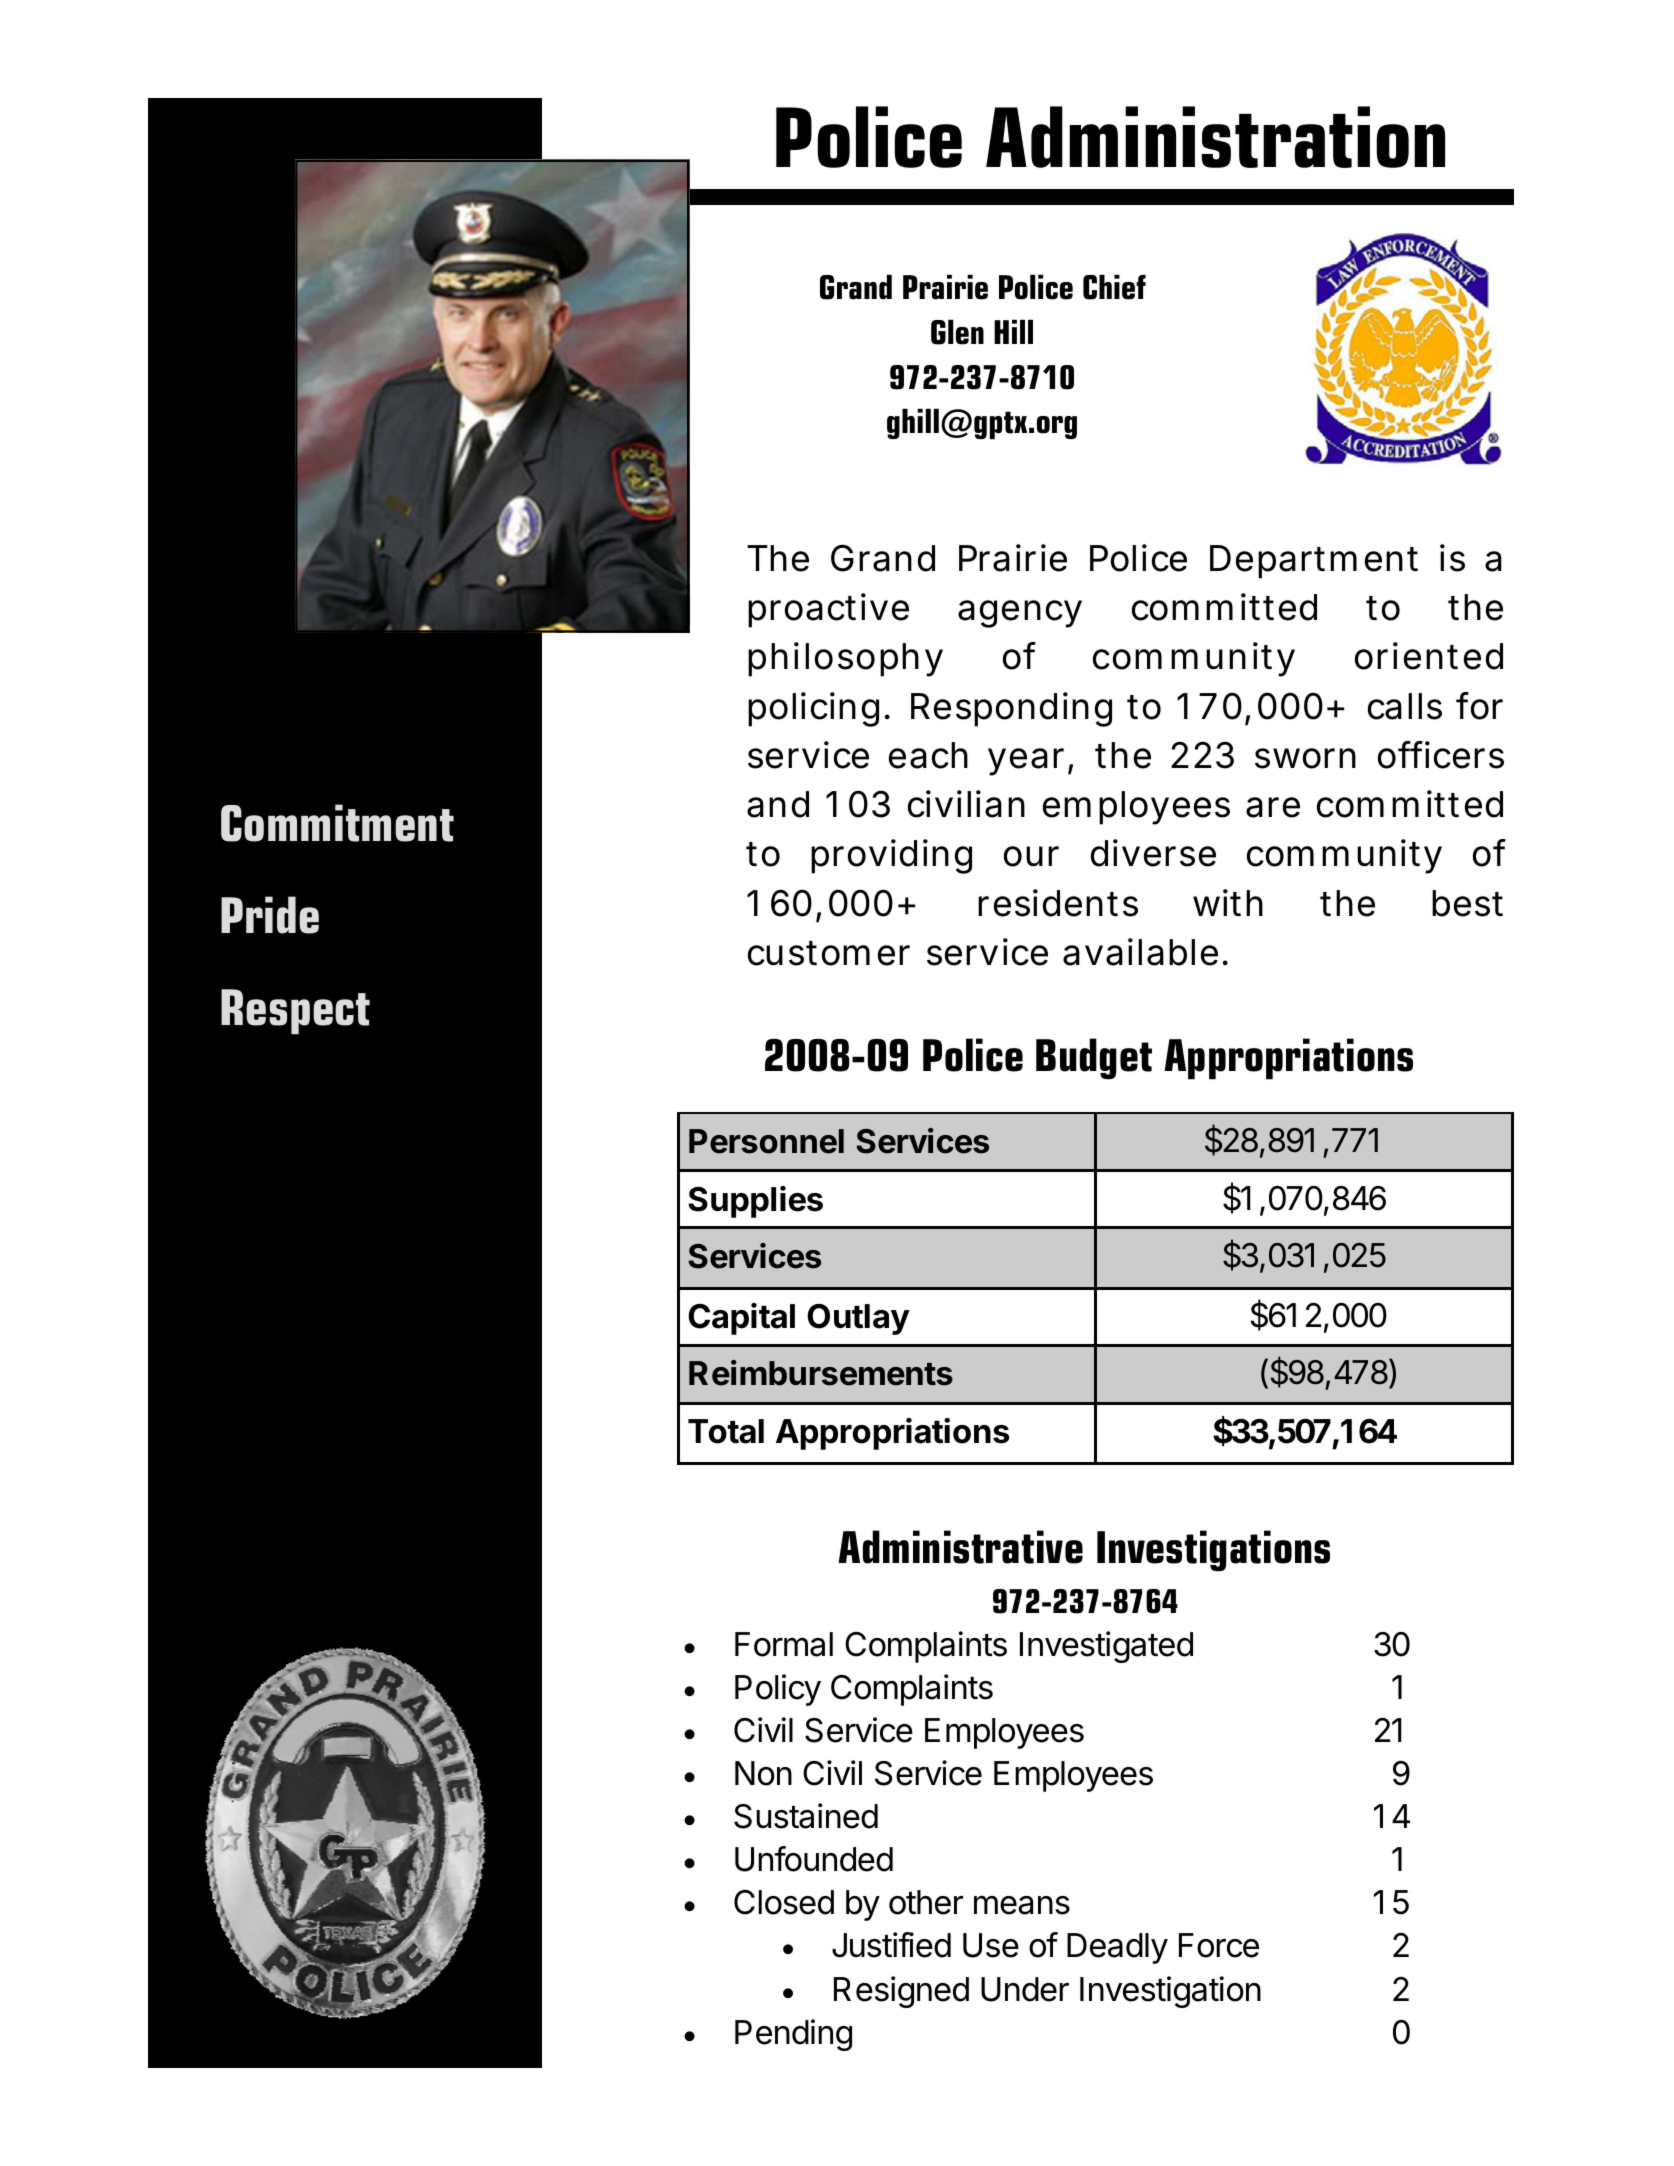  Describe the element at coordinates (1114, 287) in the screenshot. I see `Chief` at that location.
